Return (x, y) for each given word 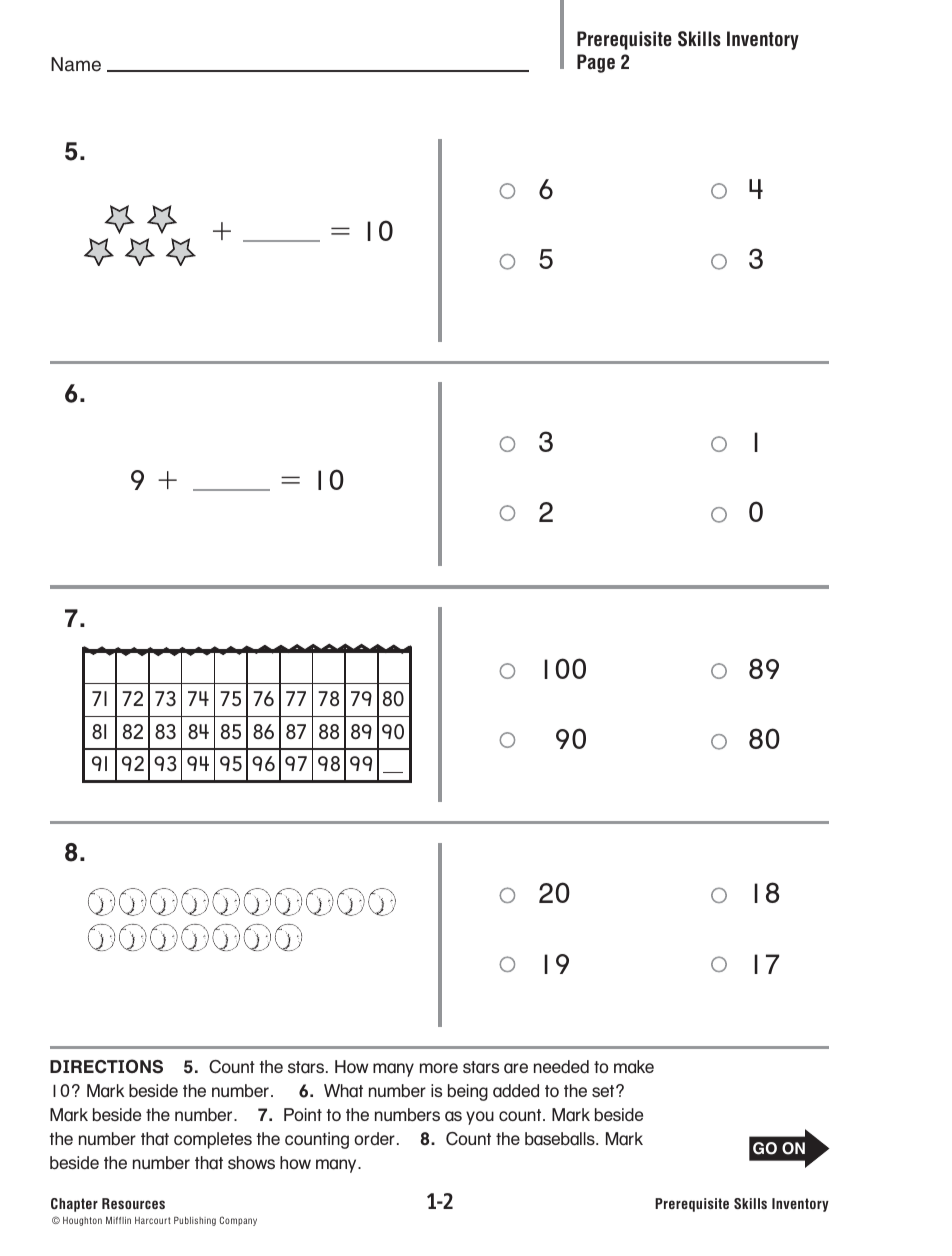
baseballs (561, 1139)
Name (76, 64)
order (374, 1139)
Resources (133, 1203)
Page (596, 63)
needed (561, 1067)
